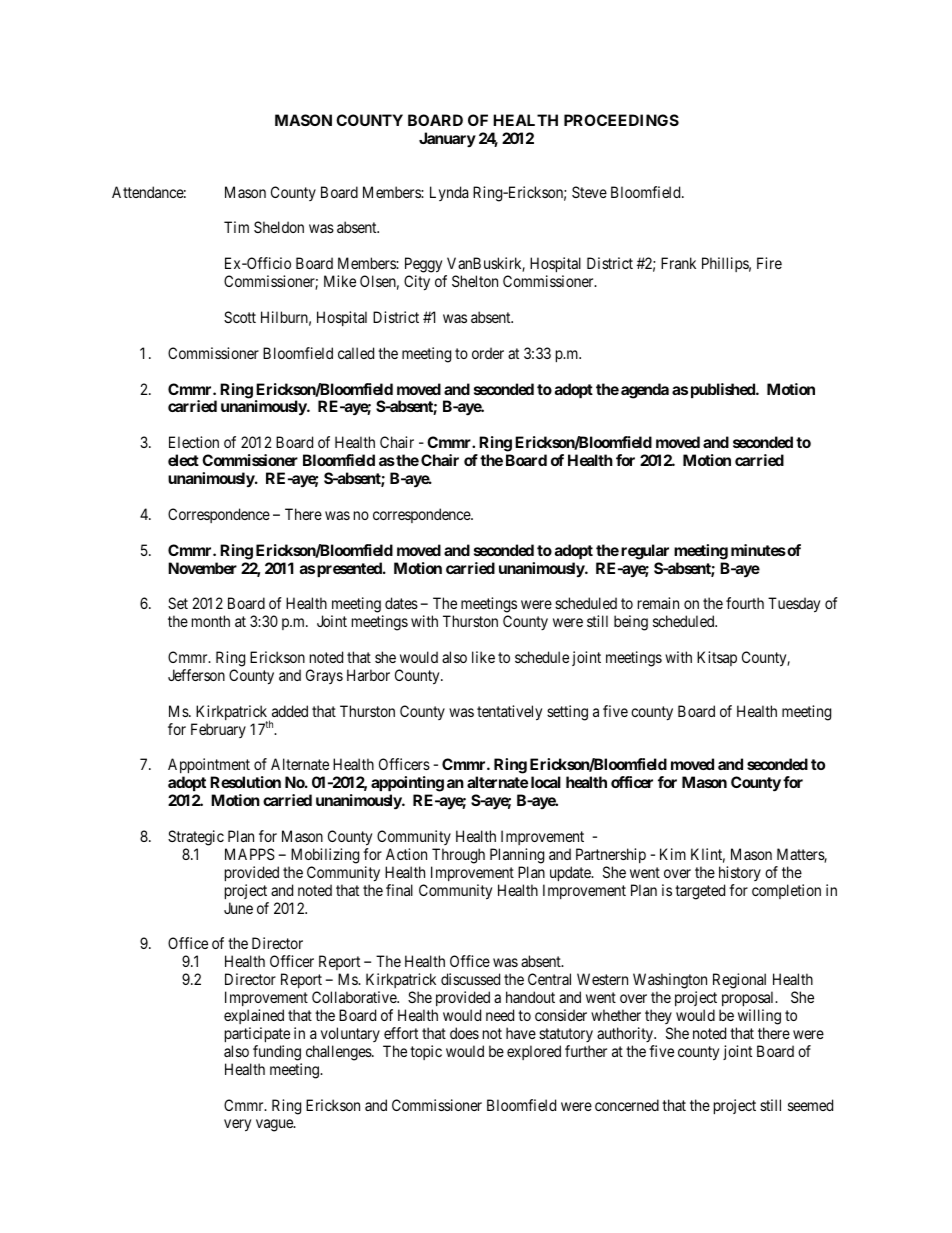  Describe the element at coordinates (673, 854) in the screenshot. I see `Kim` at that location.
